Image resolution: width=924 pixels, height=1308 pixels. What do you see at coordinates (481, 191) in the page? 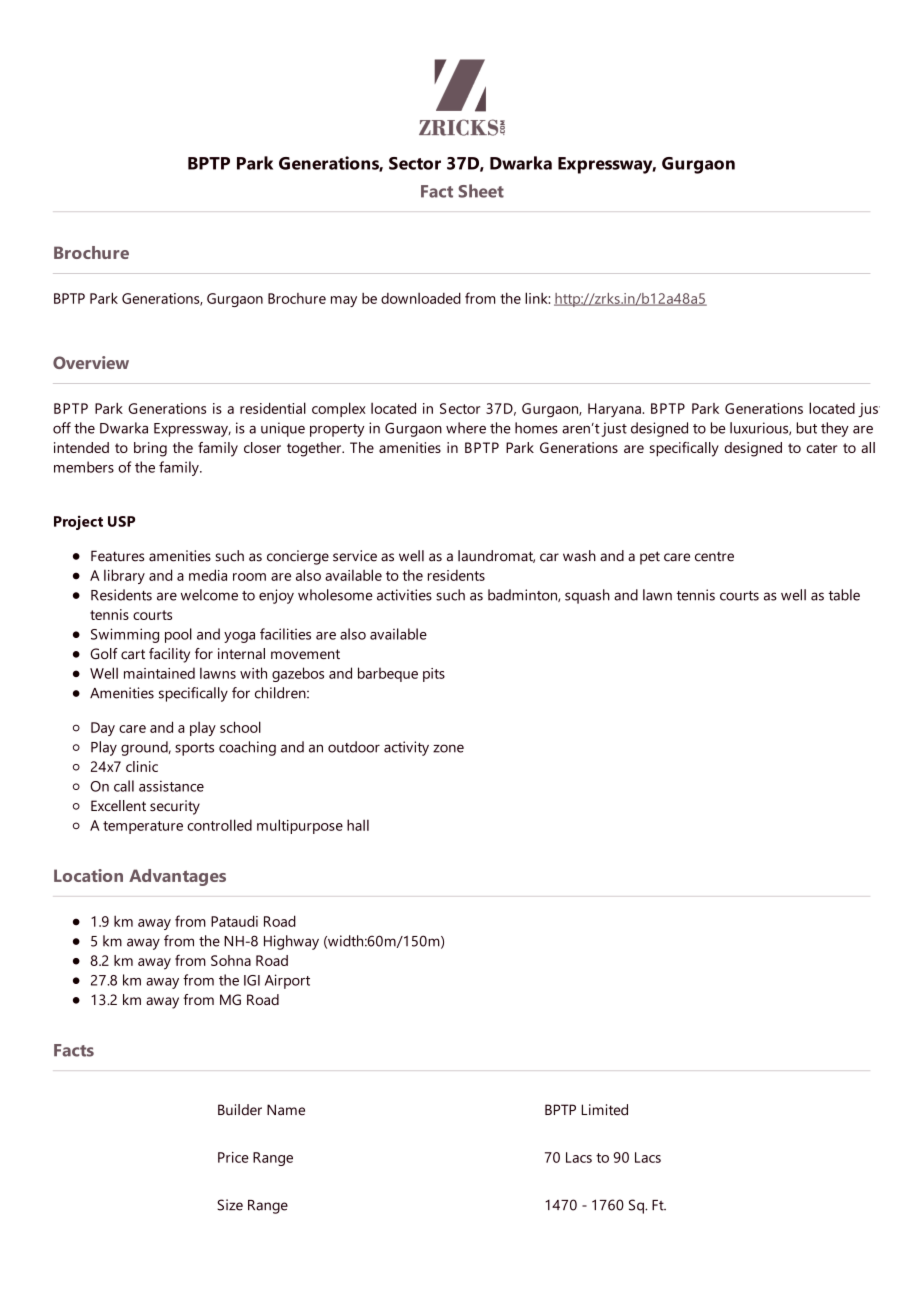
I see `Sheet` at bounding box center [481, 191].
